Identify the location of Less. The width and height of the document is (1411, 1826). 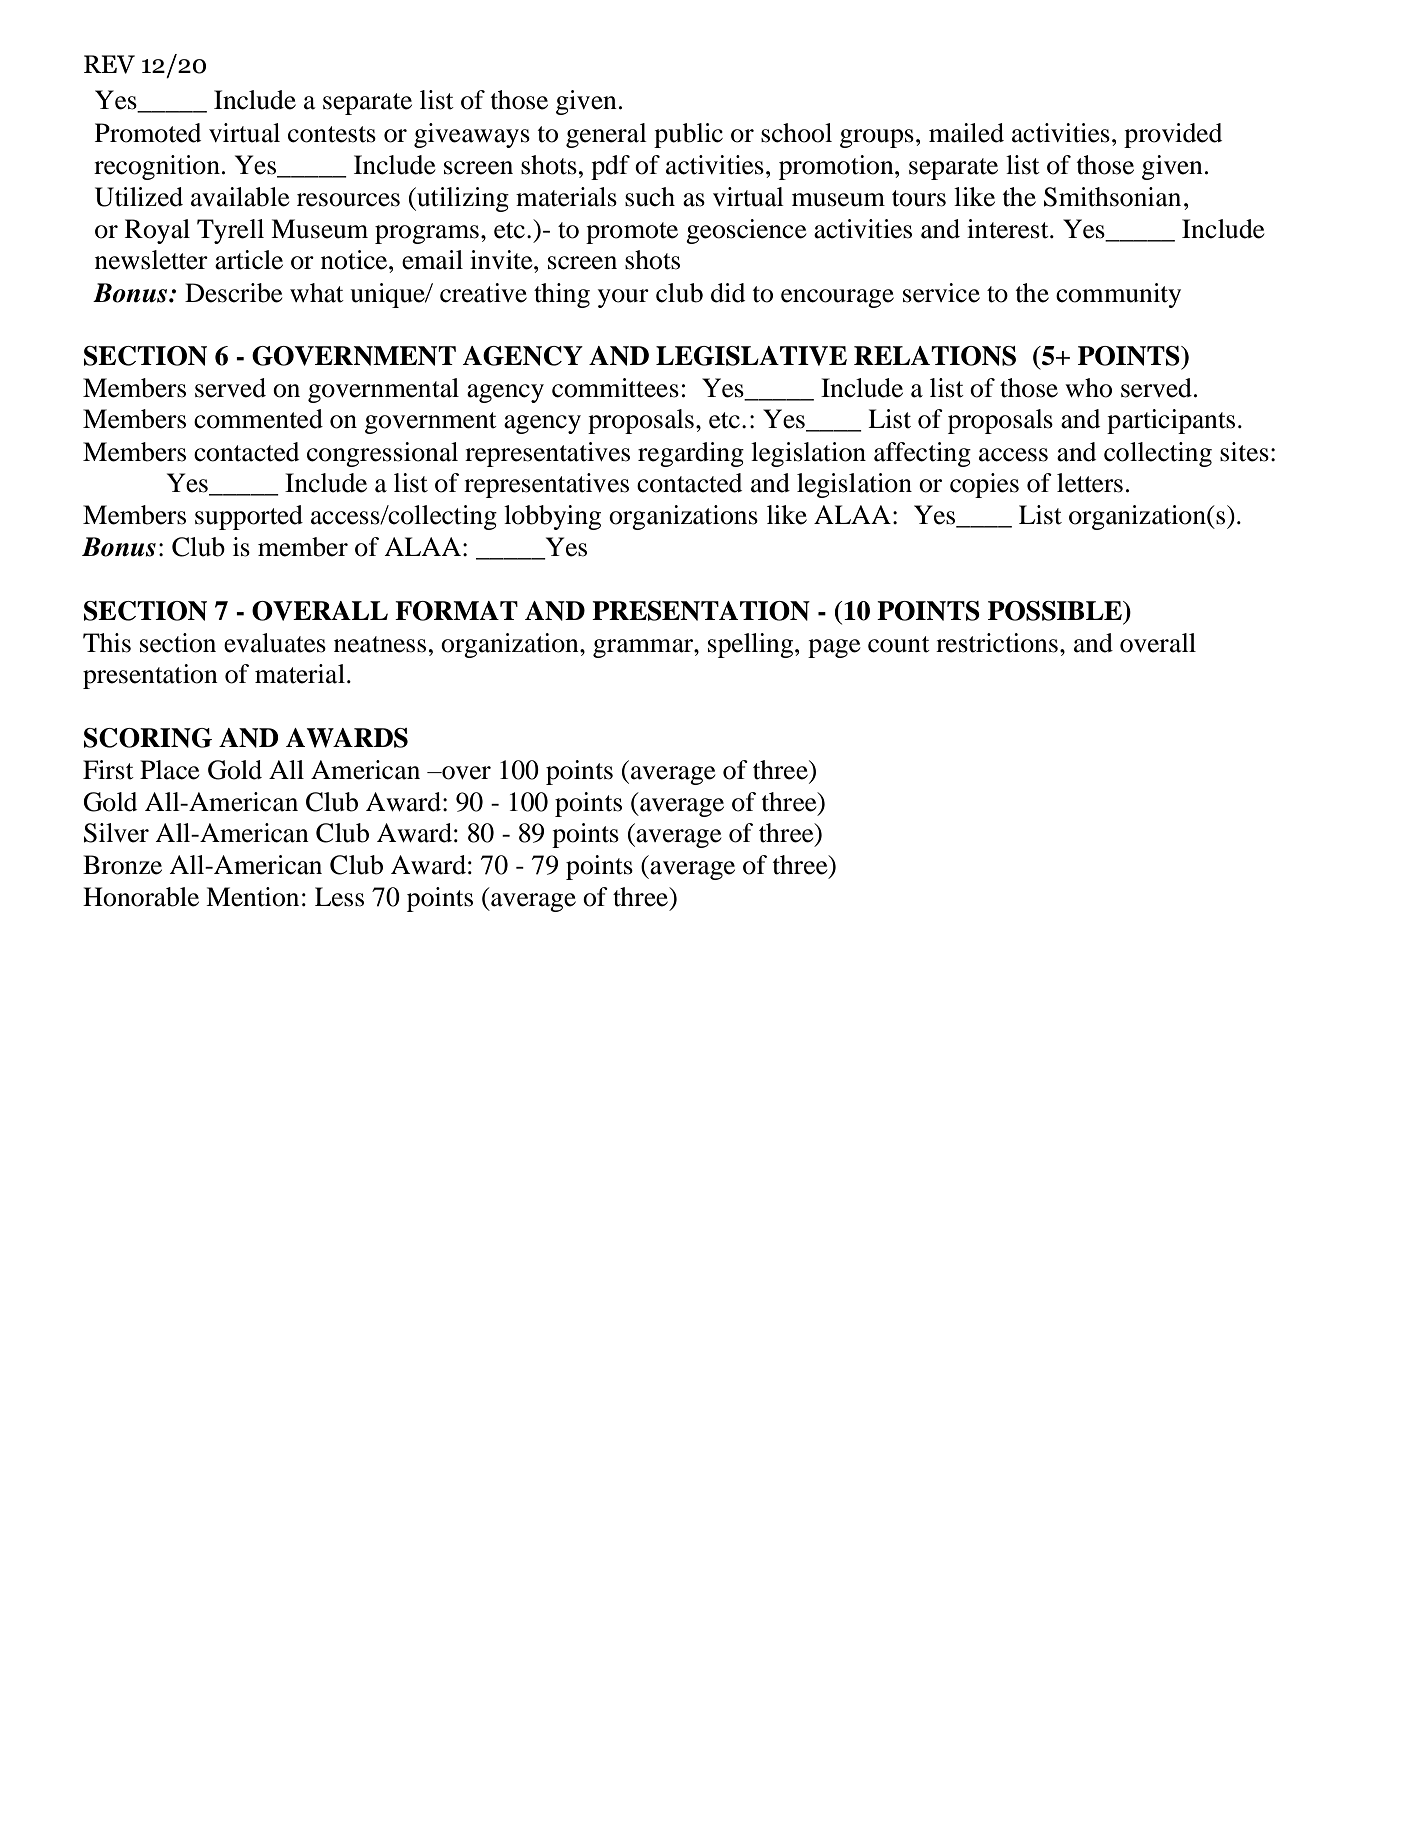
(339, 897).
